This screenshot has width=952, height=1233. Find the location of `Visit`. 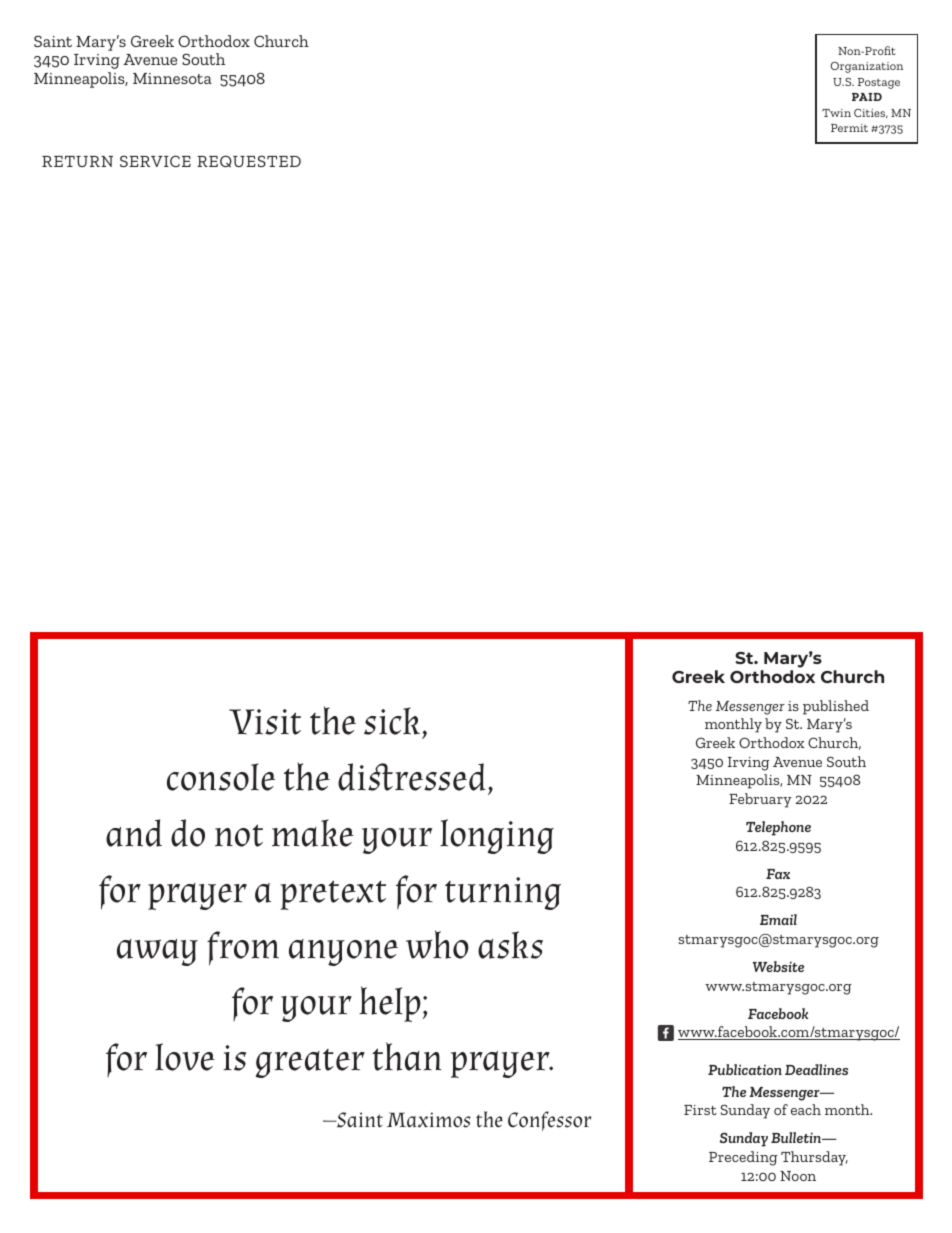

Visit is located at coordinates (265, 722).
